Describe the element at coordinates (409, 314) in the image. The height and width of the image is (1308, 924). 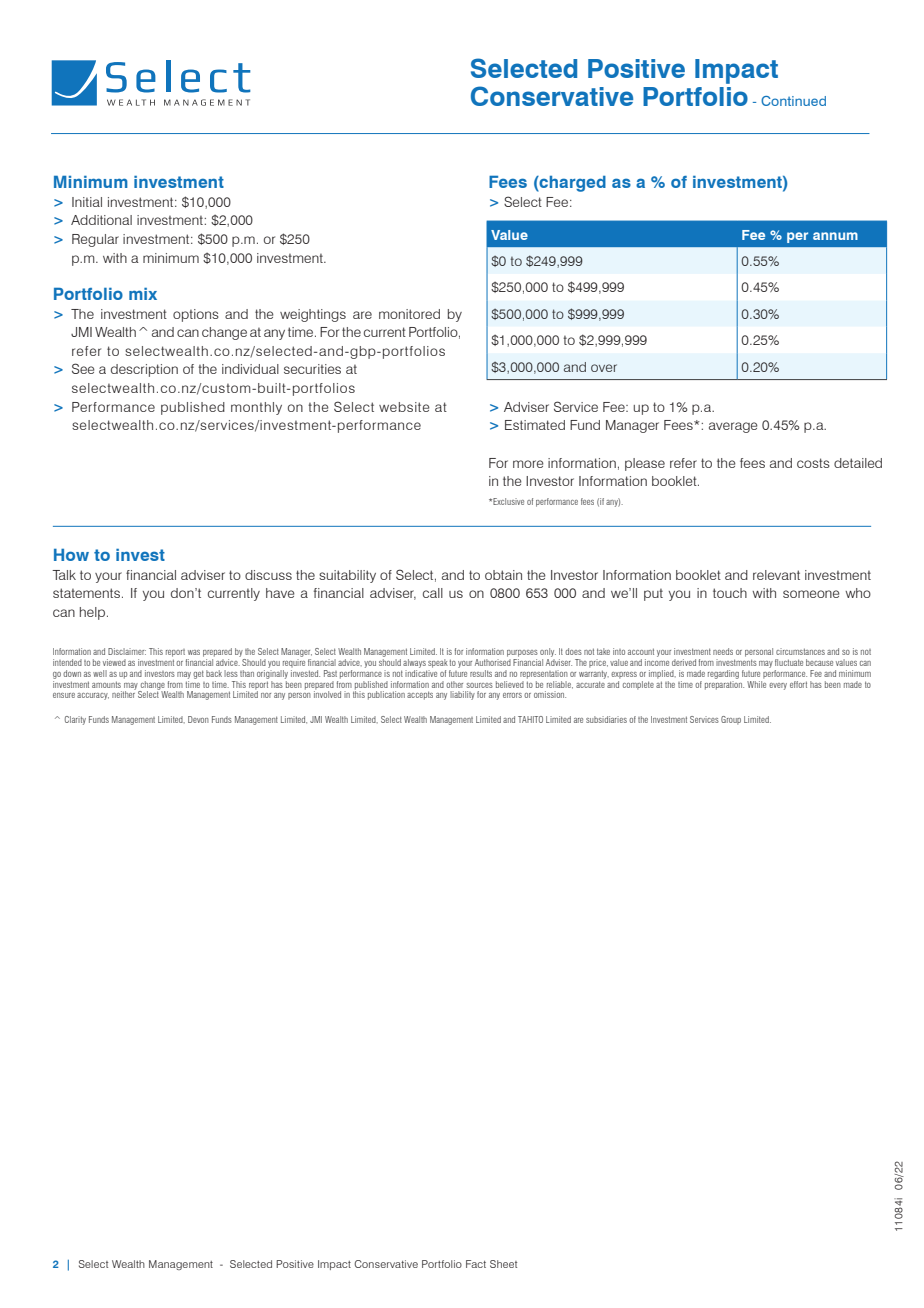
I see `monitored` at that location.
